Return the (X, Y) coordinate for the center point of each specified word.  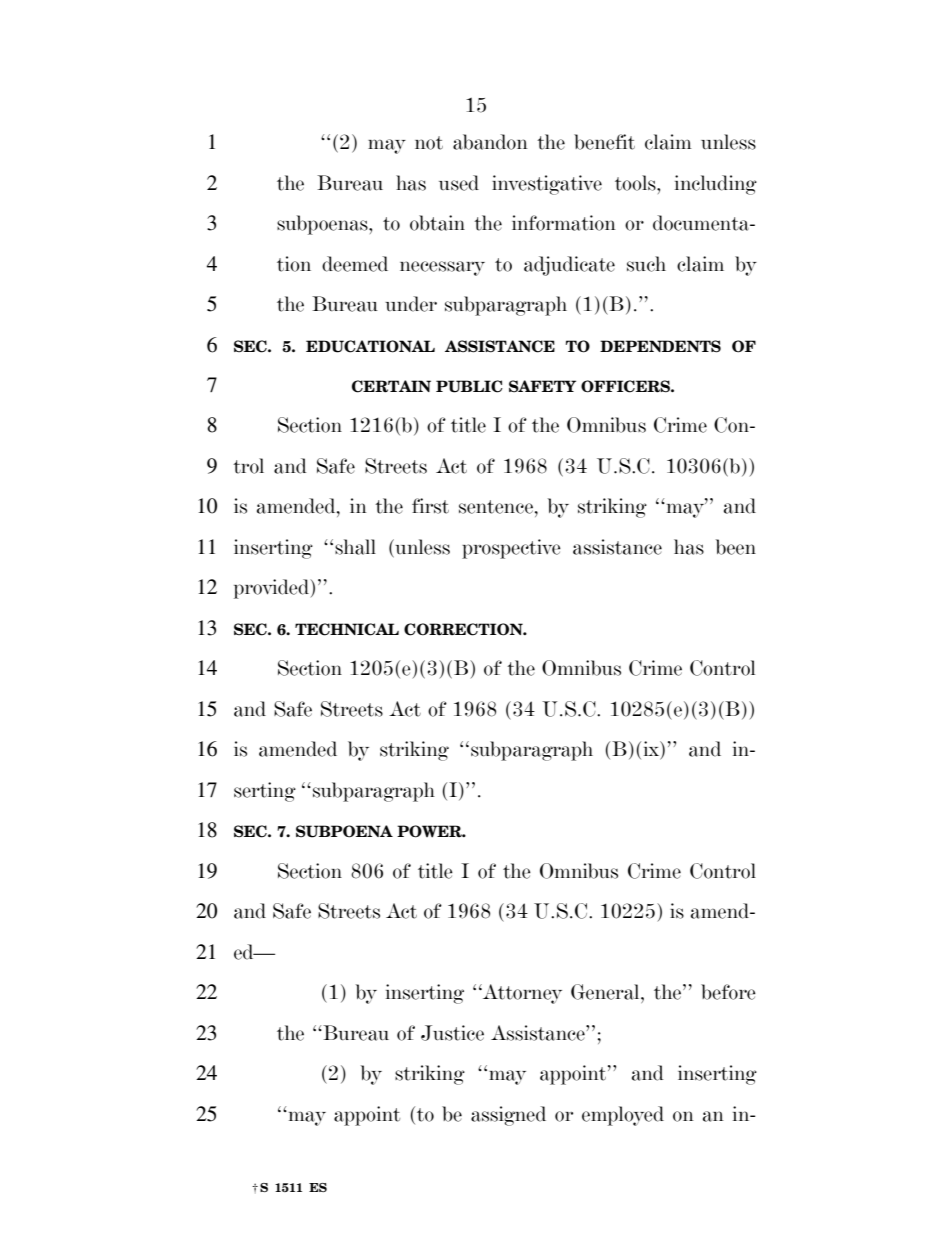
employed (623, 1116)
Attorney (521, 994)
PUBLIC (469, 386)
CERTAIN (391, 386)
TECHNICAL (347, 629)
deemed (355, 264)
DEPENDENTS (660, 346)
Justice (452, 1033)
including (716, 185)
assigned (508, 1116)
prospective (511, 549)
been (736, 547)
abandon (490, 142)
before (728, 992)
